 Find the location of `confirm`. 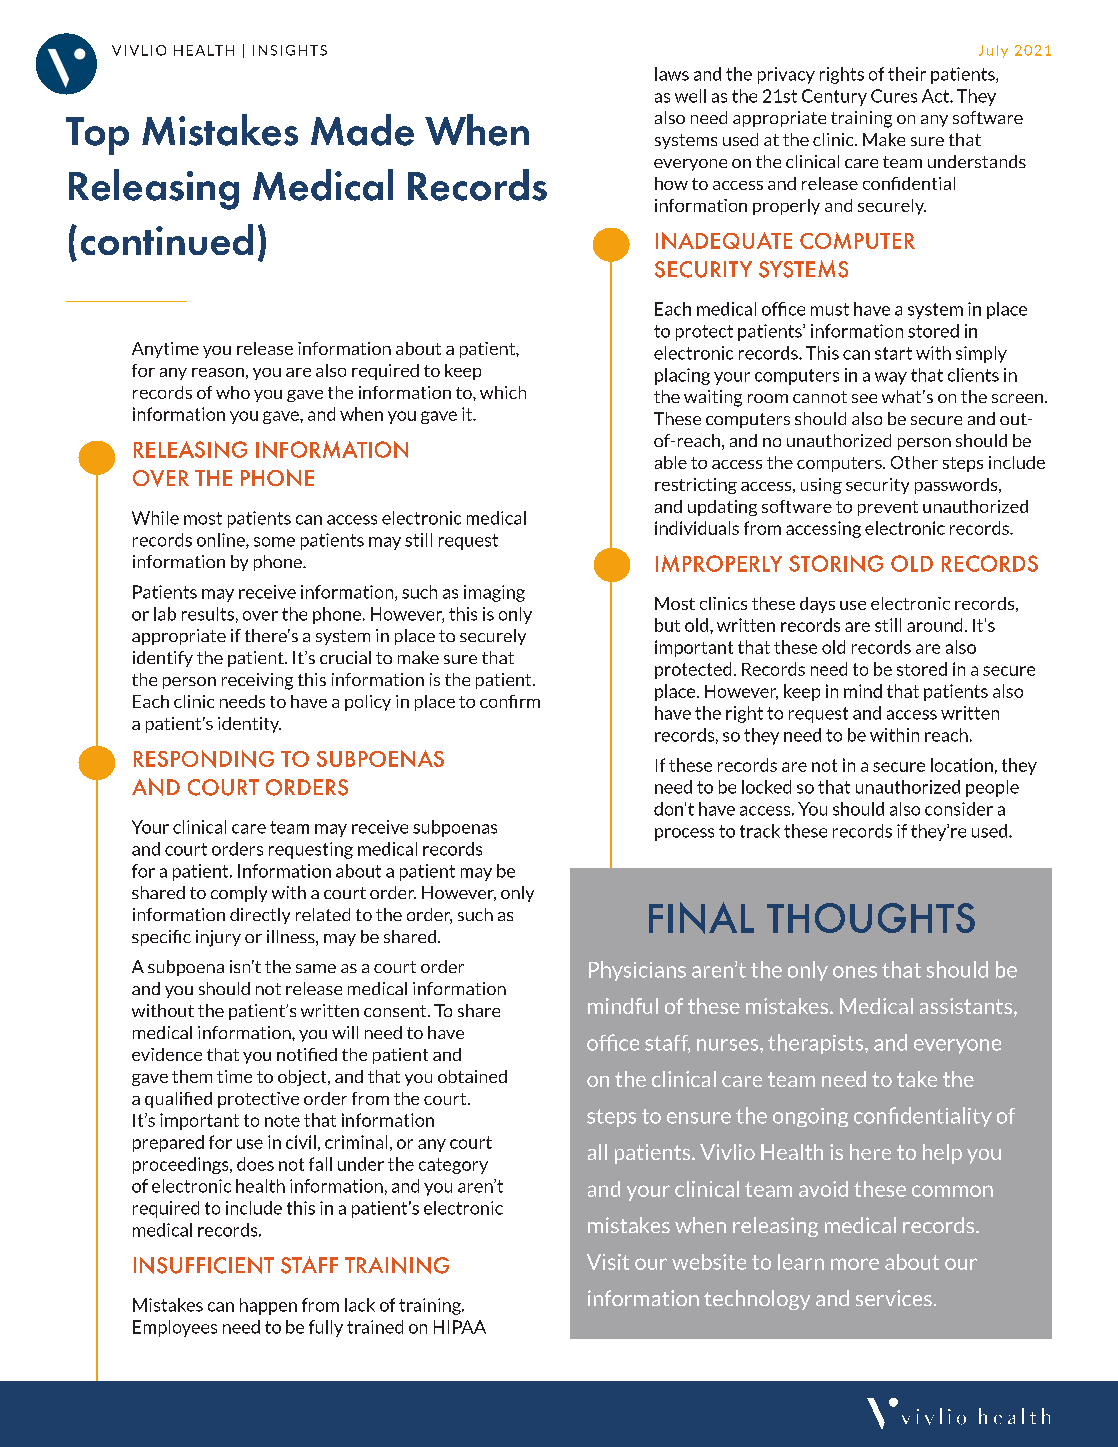

confirm is located at coordinates (510, 701).
